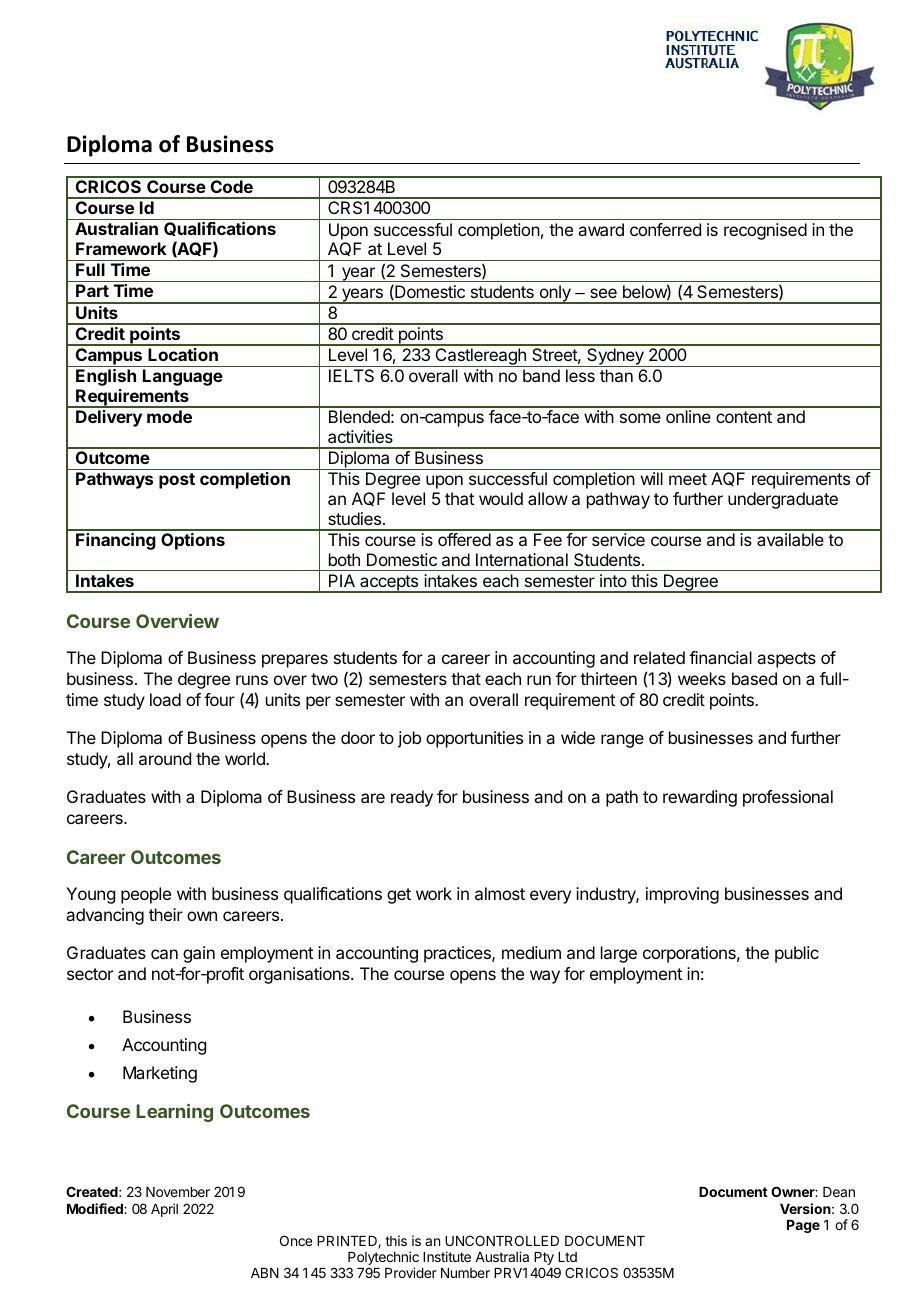  What do you see at coordinates (166, 914) in the page?
I see `their` at bounding box center [166, 914].
